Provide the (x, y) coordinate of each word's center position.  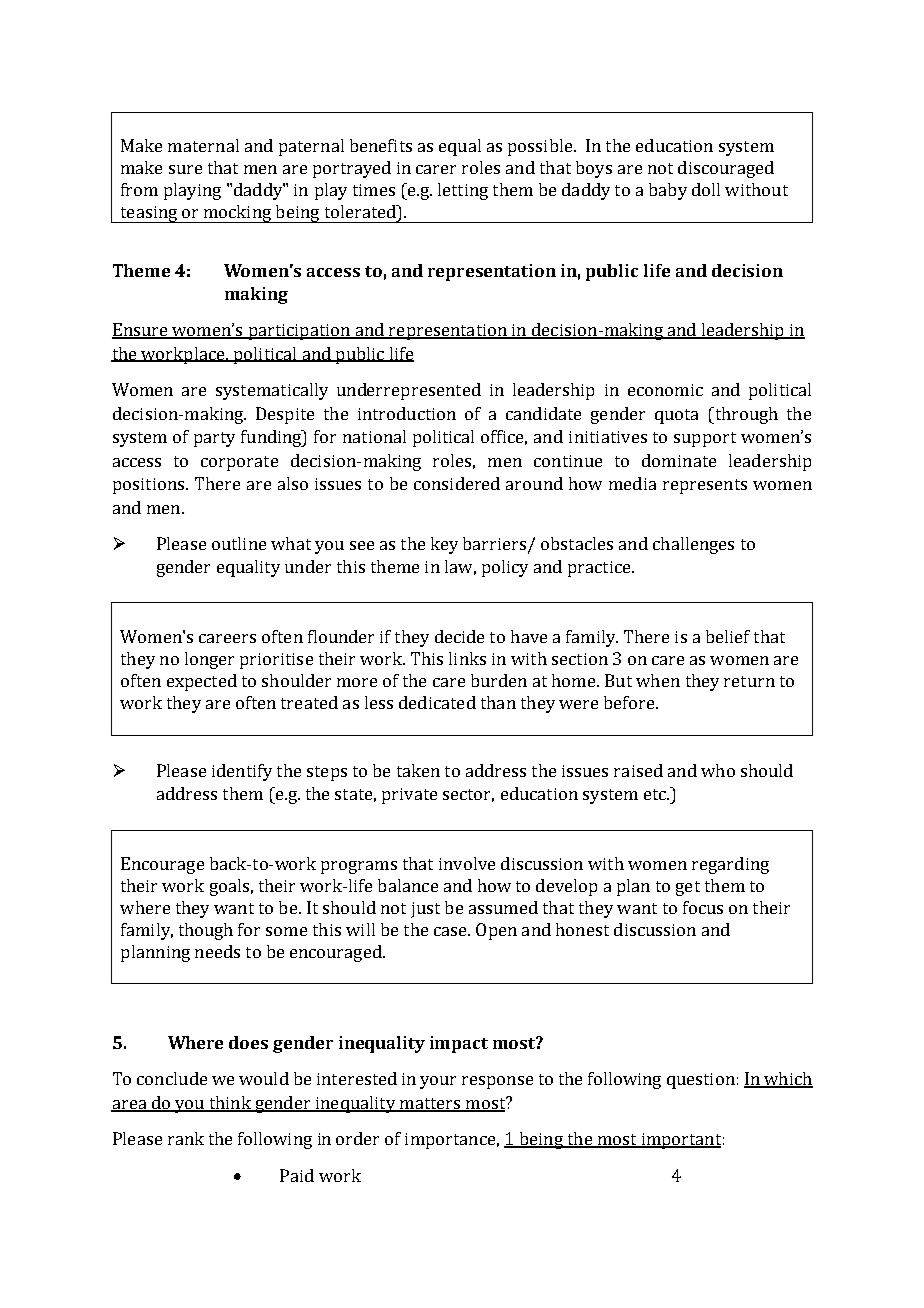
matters (430, 1104)
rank (186, 1138)
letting (463, 191)
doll (706, 189)
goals (229, 887)
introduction (407, 413)
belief (728, 636)
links (467, 658)
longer (209, 660)
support (705, 439)
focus (703, 907)
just (425, 910)
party (214, 439)
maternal (203, 145)
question (701, 1081)
